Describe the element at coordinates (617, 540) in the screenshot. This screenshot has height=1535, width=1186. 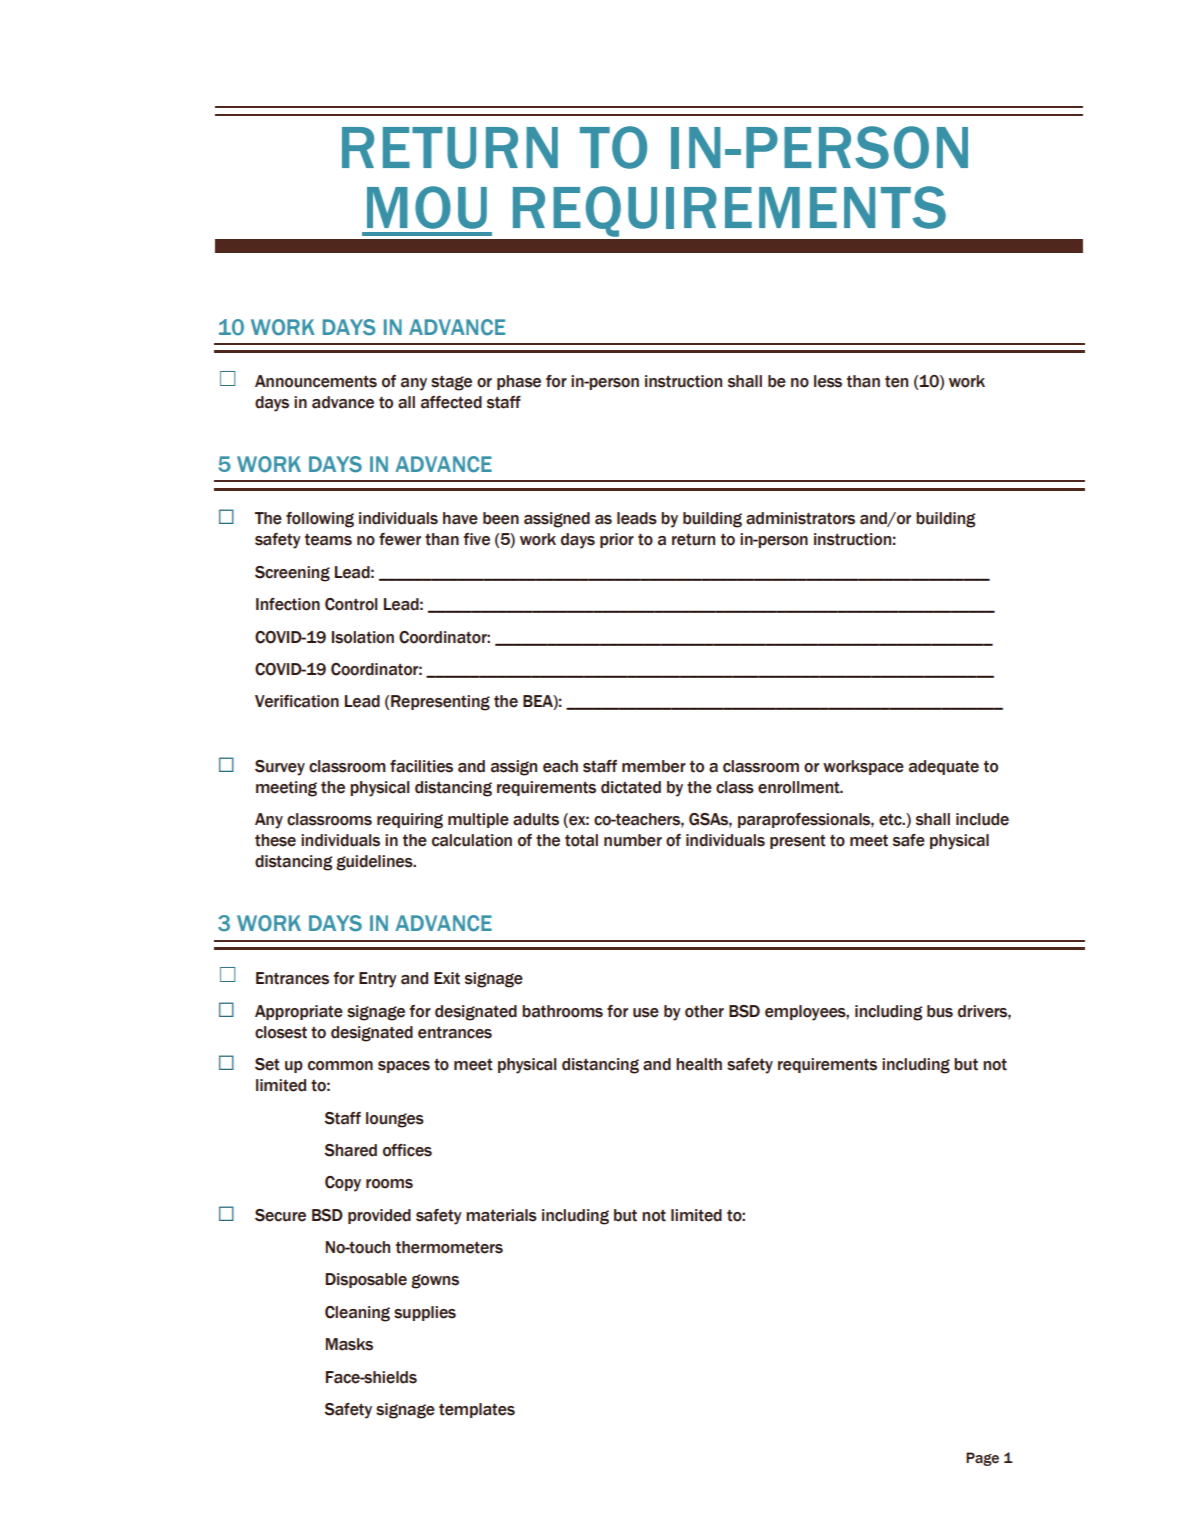
I see `prior` at that location.
